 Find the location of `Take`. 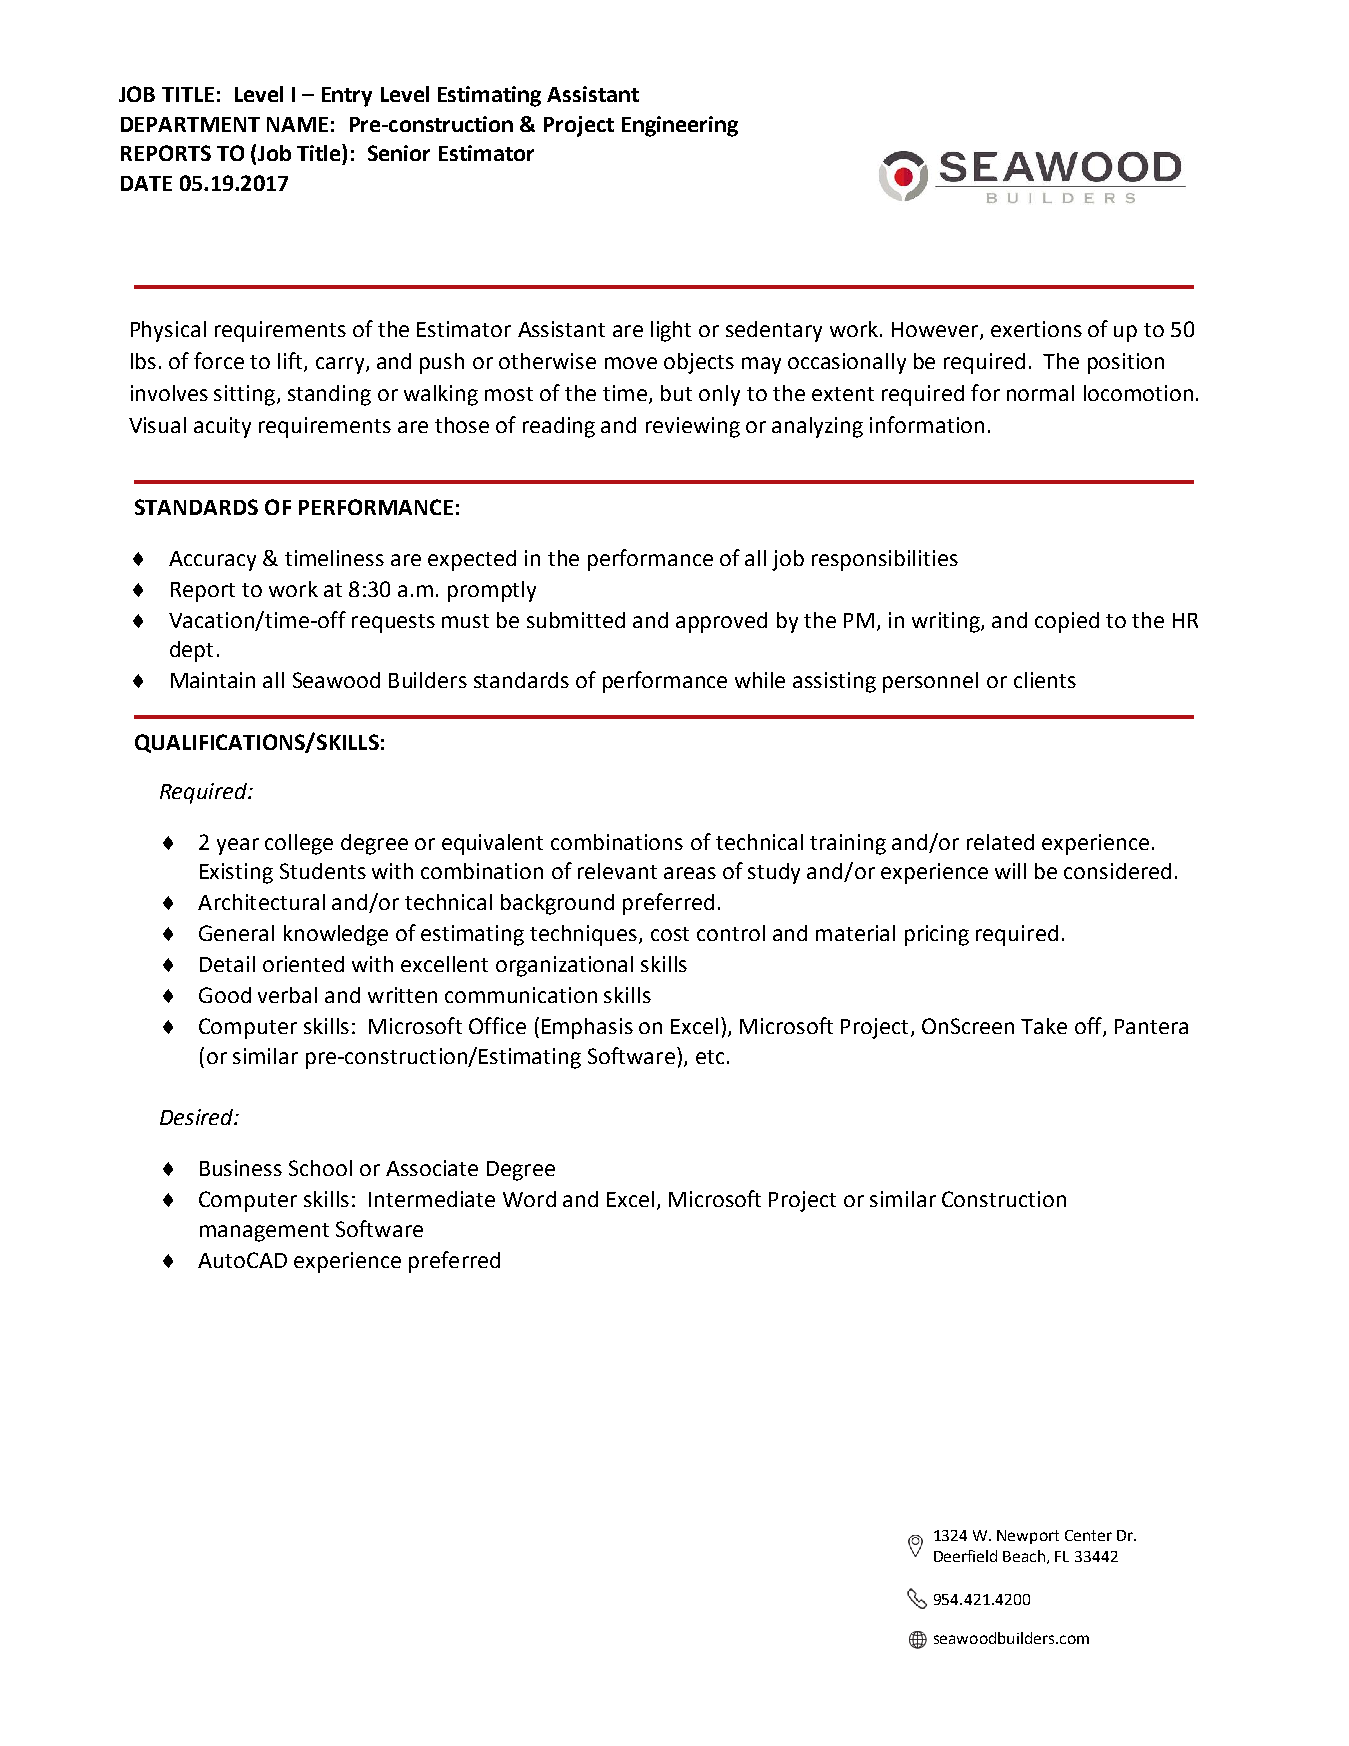

Take is located at coordinates (1044, 1026).
